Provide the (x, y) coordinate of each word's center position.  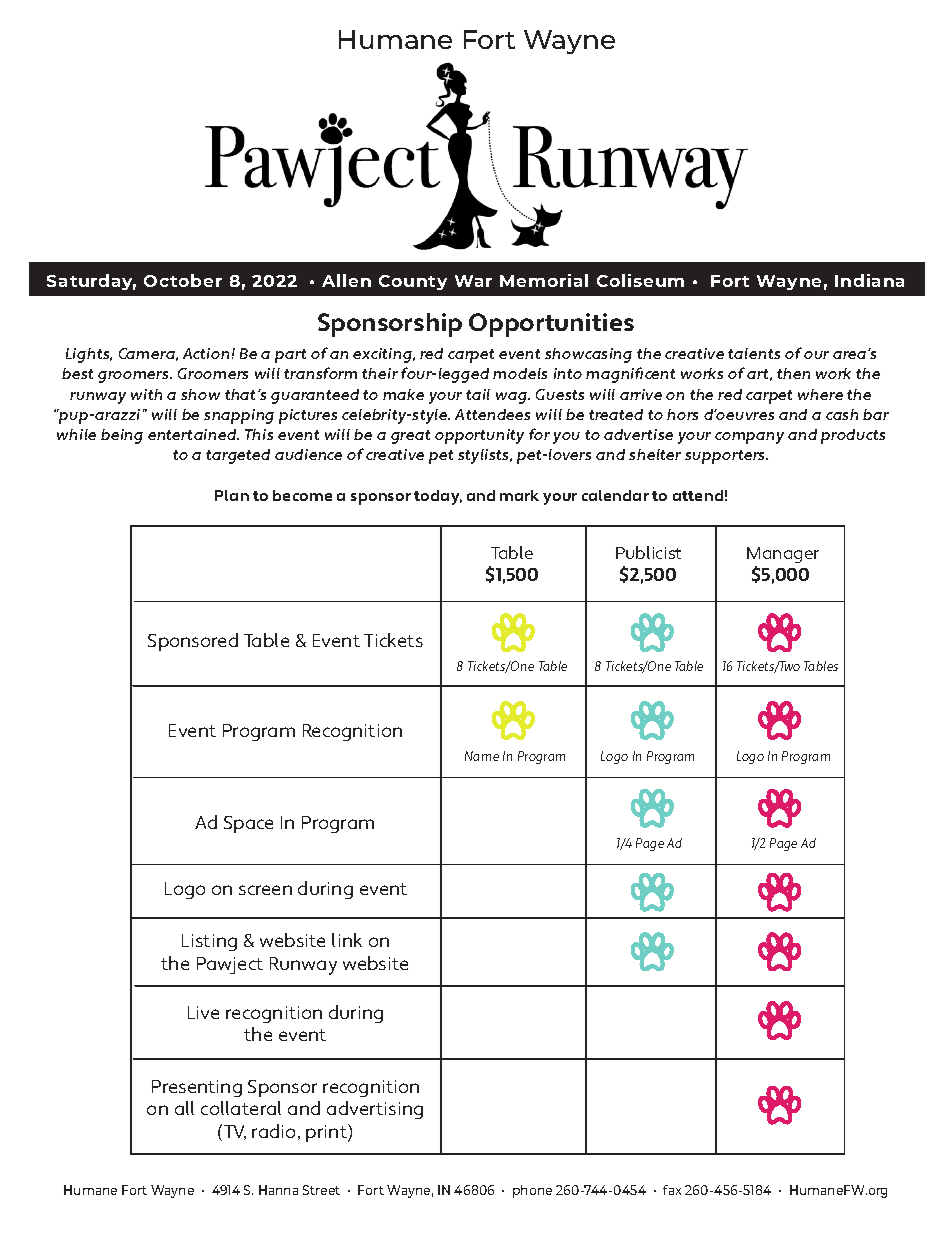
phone (532, 1191)
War (473, 281)
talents (754, 353)
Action (206, 353)
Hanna (278, 1190)
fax (672, 1190)
